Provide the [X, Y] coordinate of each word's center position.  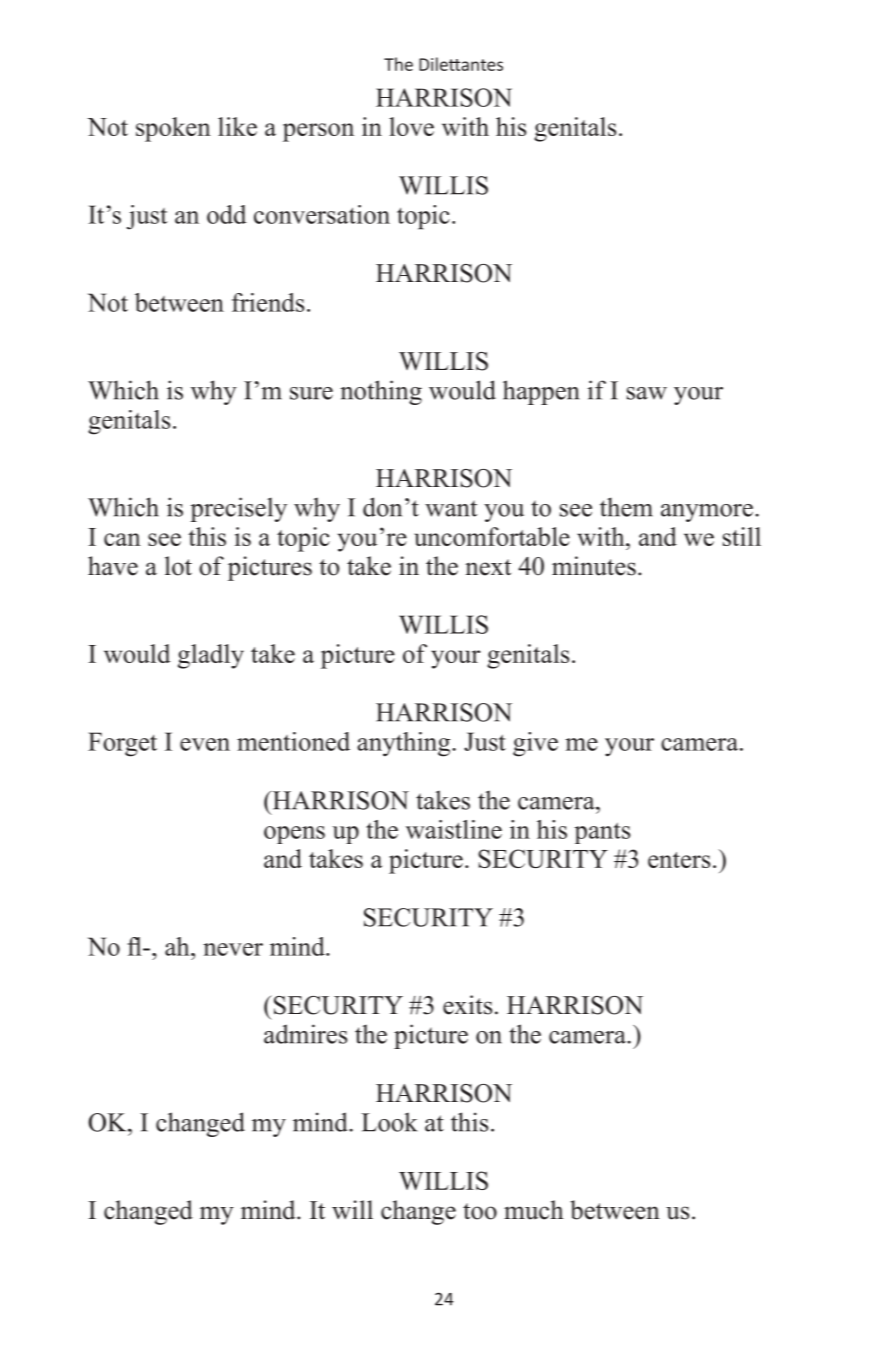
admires [305, 1034]
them [626, 507]
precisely [238, 509]
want [451, 508]
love [411, 126]
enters [679, 860]
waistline [454, 829]
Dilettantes [461, 64]
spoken [173, 129]
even [205, 744]
